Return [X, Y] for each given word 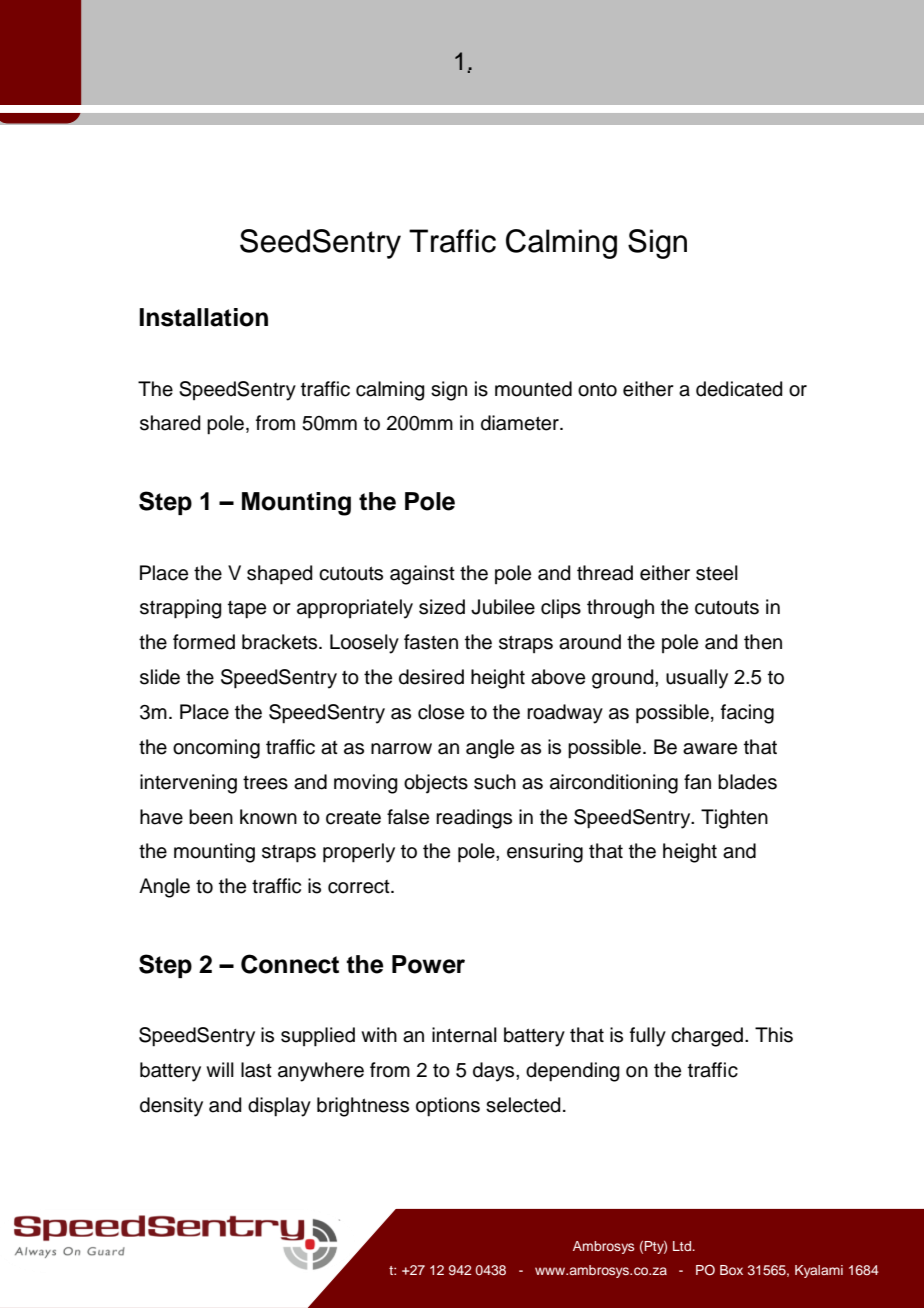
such [495, 782]
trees [265, 782]
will [220, 1069]
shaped [280, 575]
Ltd [683, 1246]
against [422, 575]
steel [717, 573]
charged [707, 1037]
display [279, 1107]
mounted [533, 389]
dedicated [739, 389]
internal [464, 1035]
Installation [203, 317]
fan [697, 782]
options [448, 1107]
